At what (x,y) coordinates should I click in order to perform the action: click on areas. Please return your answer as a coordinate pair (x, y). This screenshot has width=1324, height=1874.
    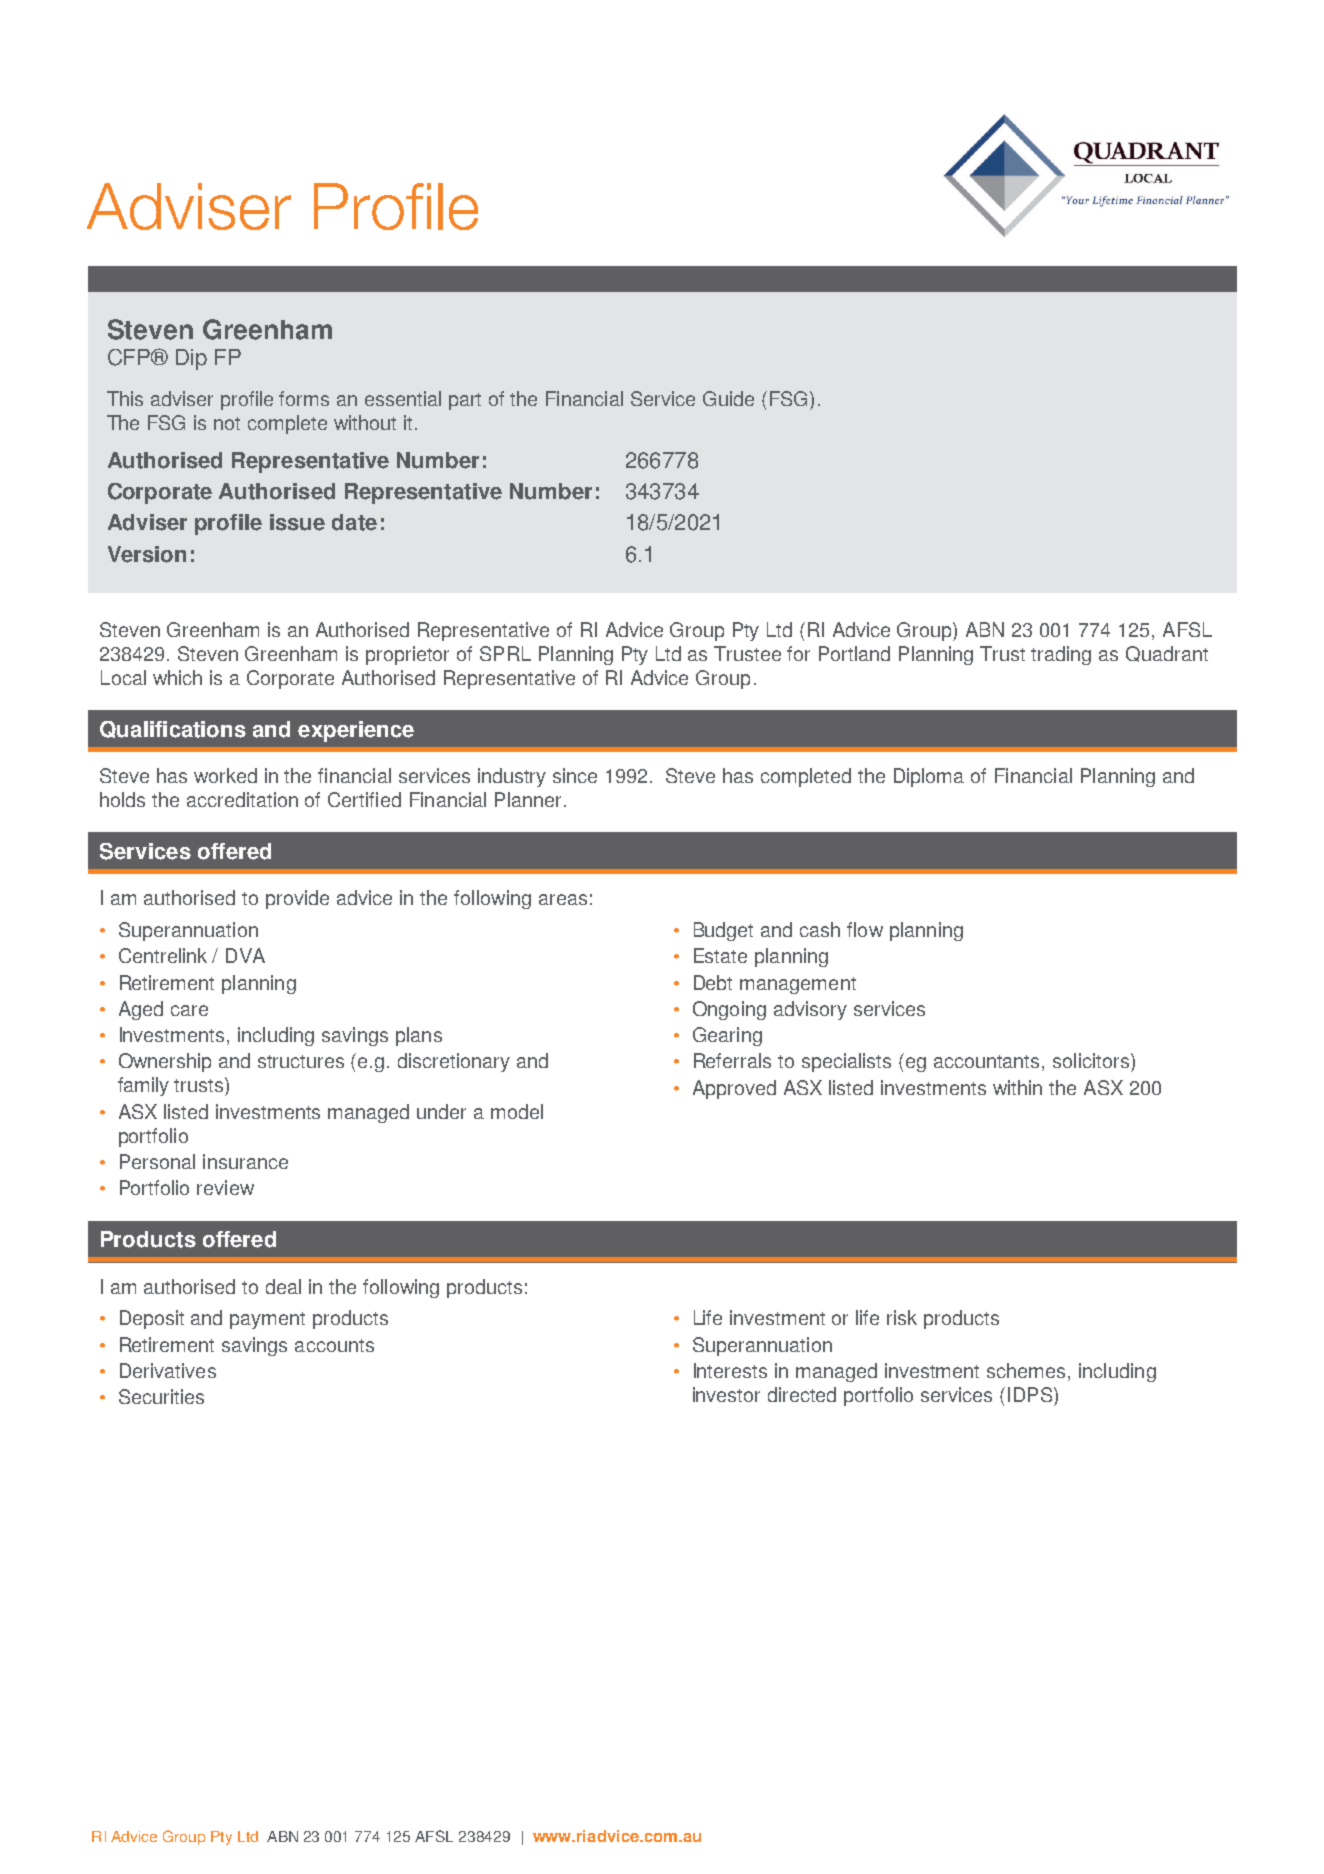
    Looking at the image, I should click on (563, 899).
